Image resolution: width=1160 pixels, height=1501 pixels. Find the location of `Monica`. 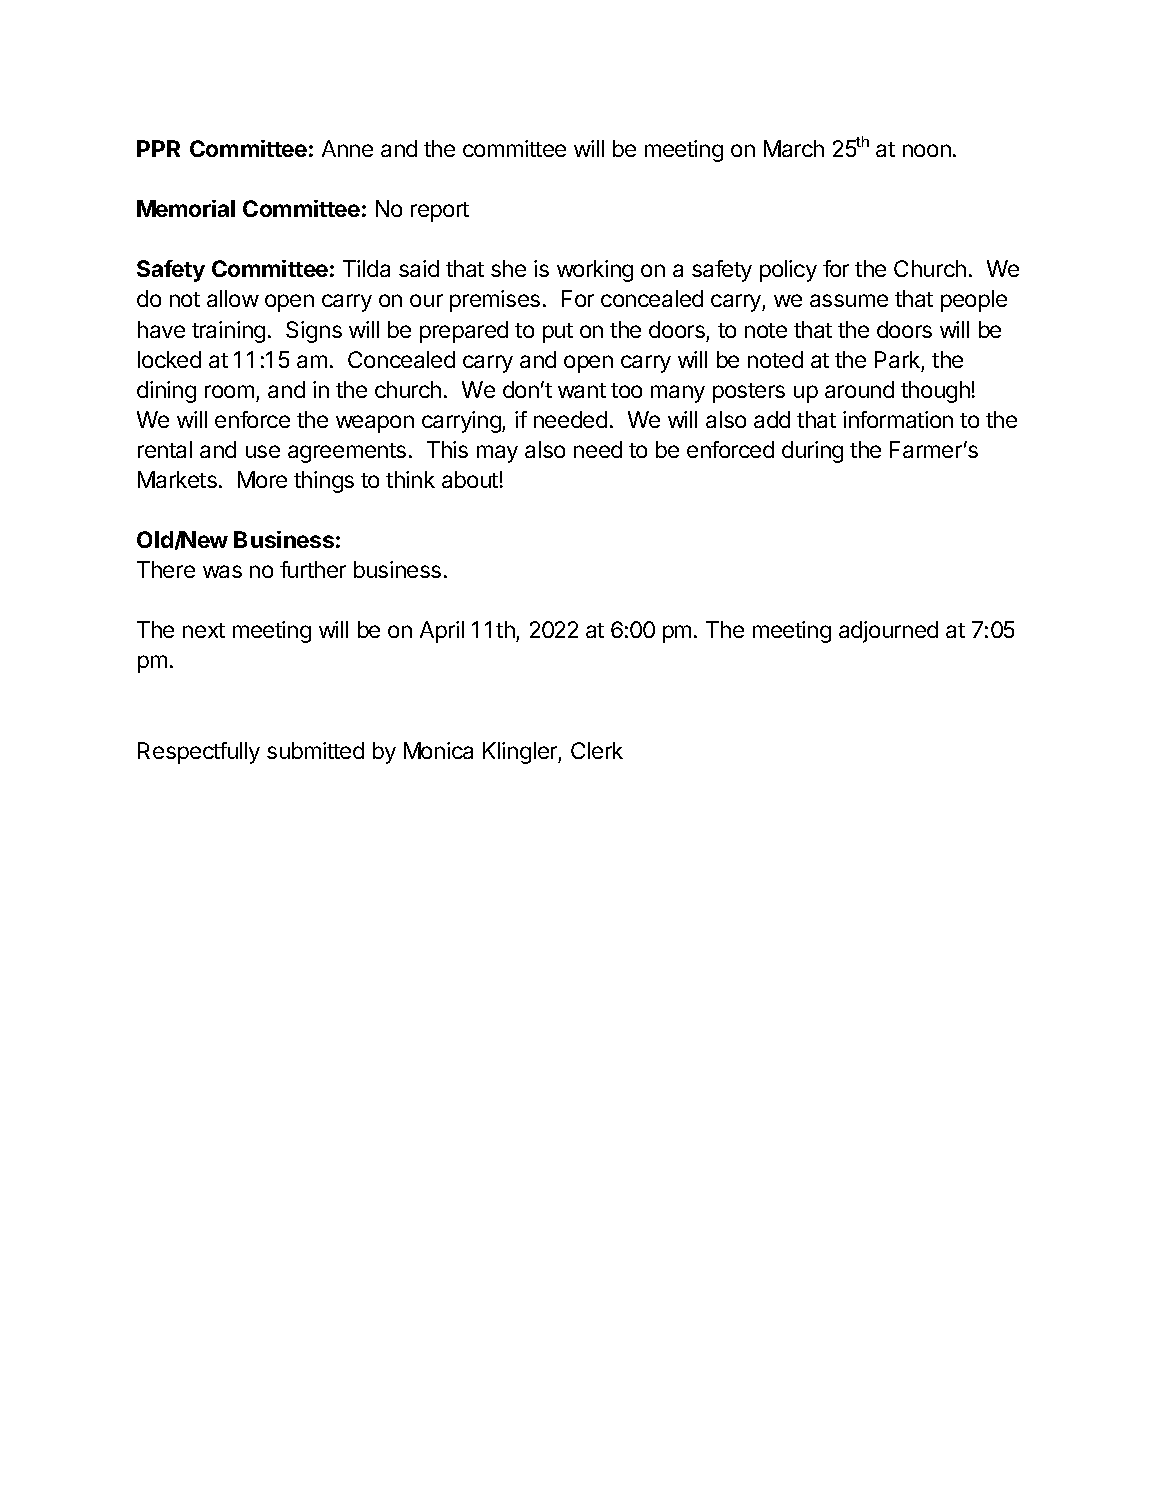

Monica is located at coordinates (438, 750).
